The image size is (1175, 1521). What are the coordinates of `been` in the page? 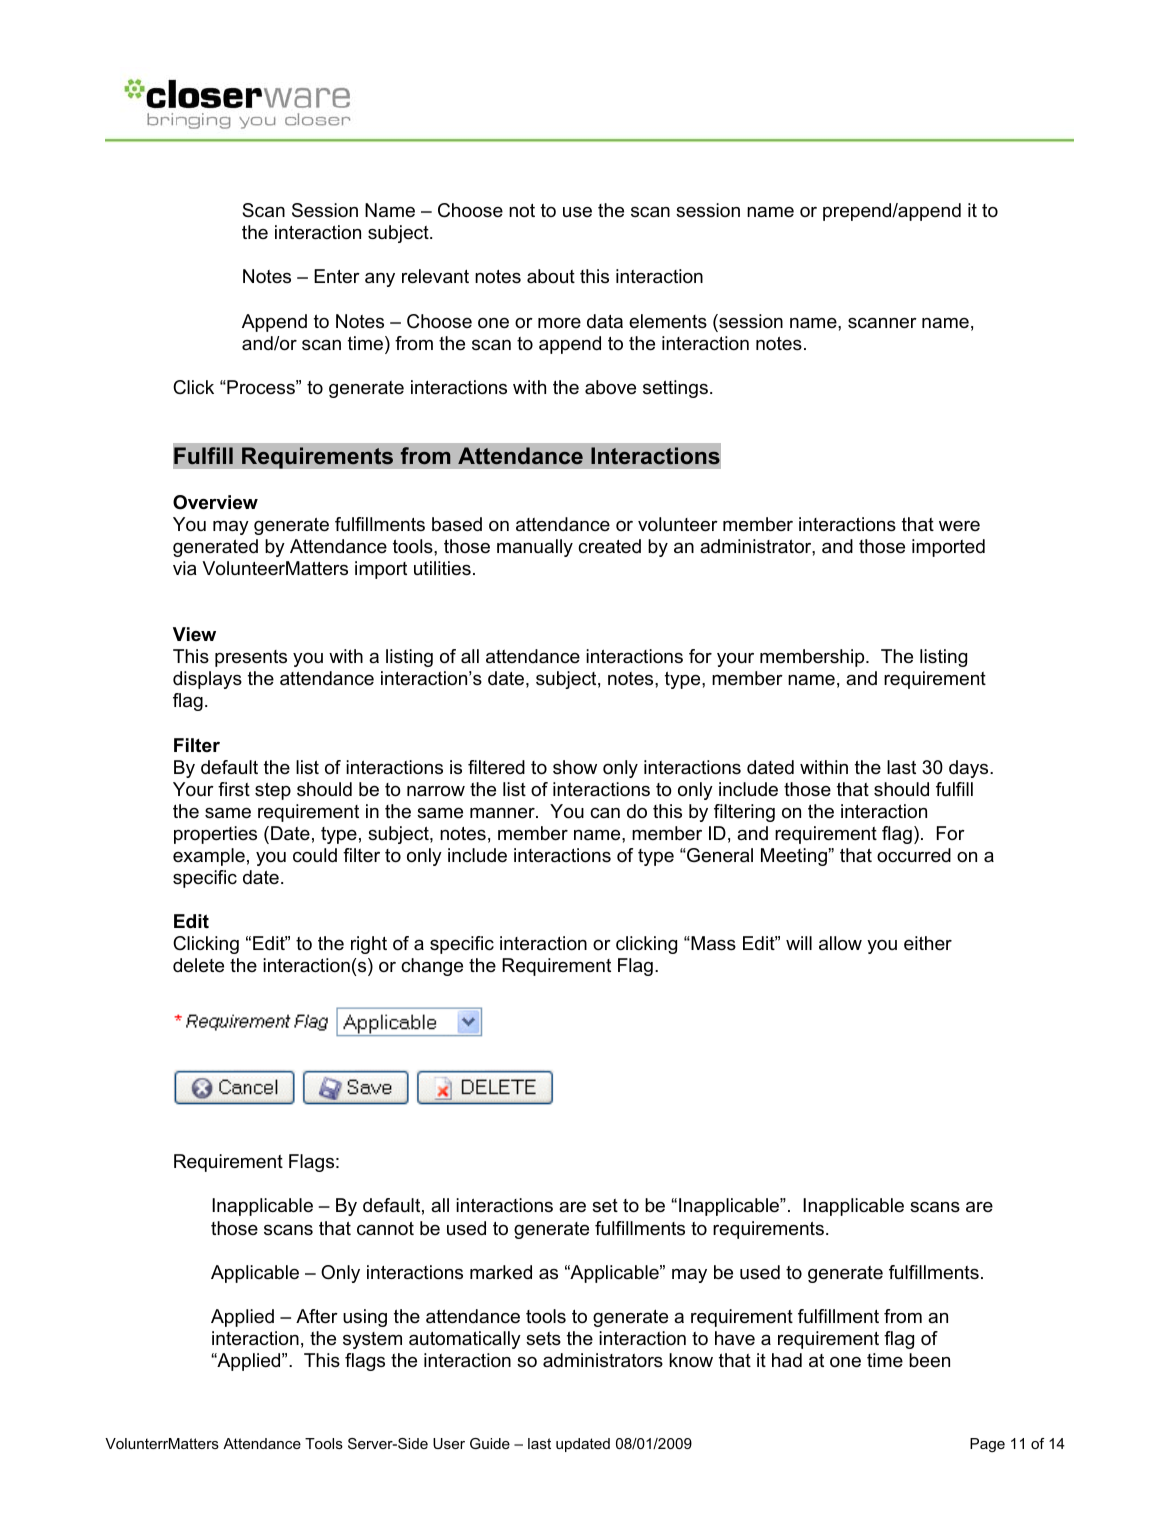 It's located at (929, 1360).
